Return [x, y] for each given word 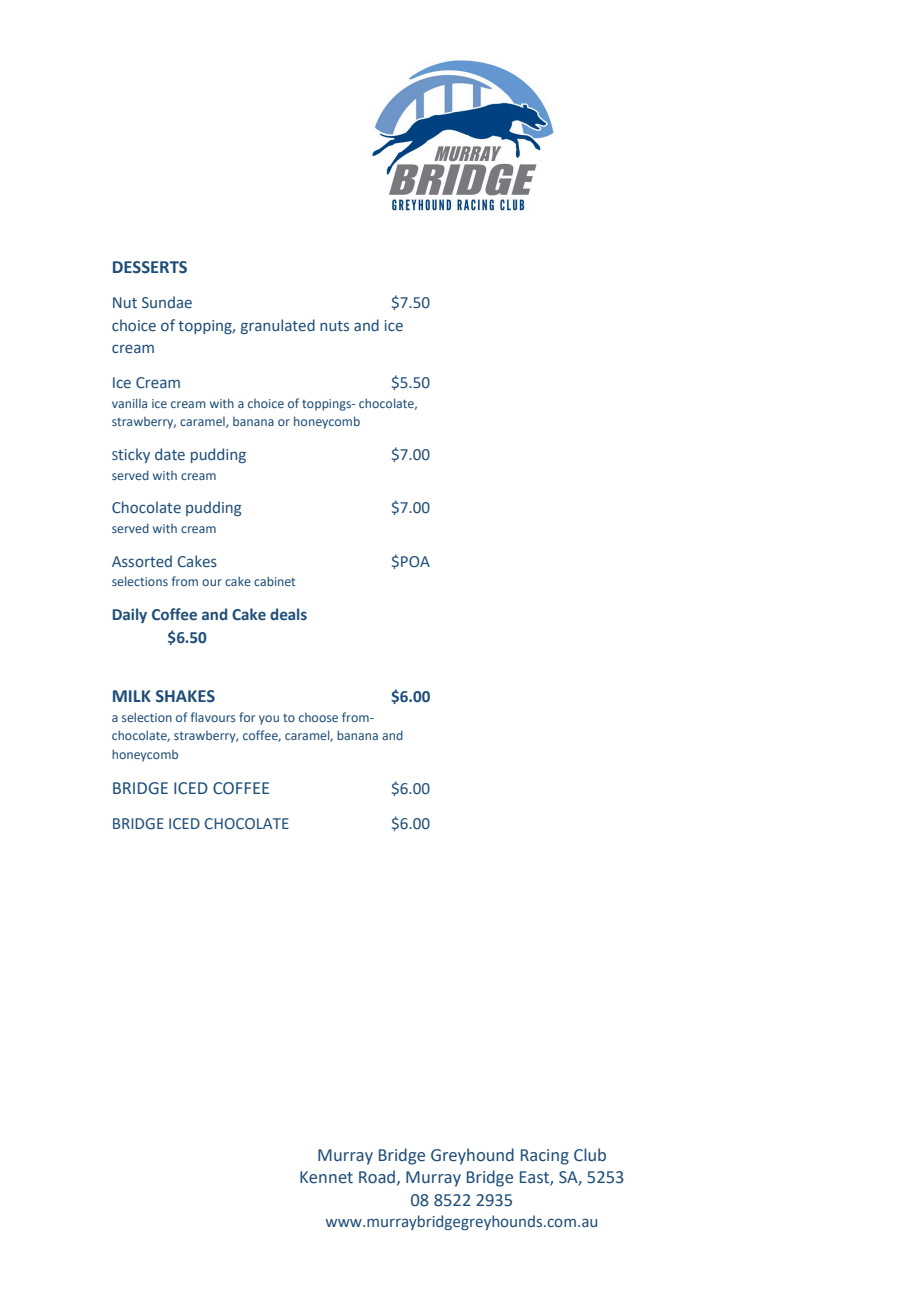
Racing [545, 1157]
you [269, 720]
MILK [132, 696]
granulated [278, 326]
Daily [130, 615]
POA [415, 561]
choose [318, 717]
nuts [334, 326]
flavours [213, 717]
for [247, 717]
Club [590, 1155]
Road [377, 1177]
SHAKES [185, 696]
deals [288, 614]
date [170, 454]
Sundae [167, 302]
